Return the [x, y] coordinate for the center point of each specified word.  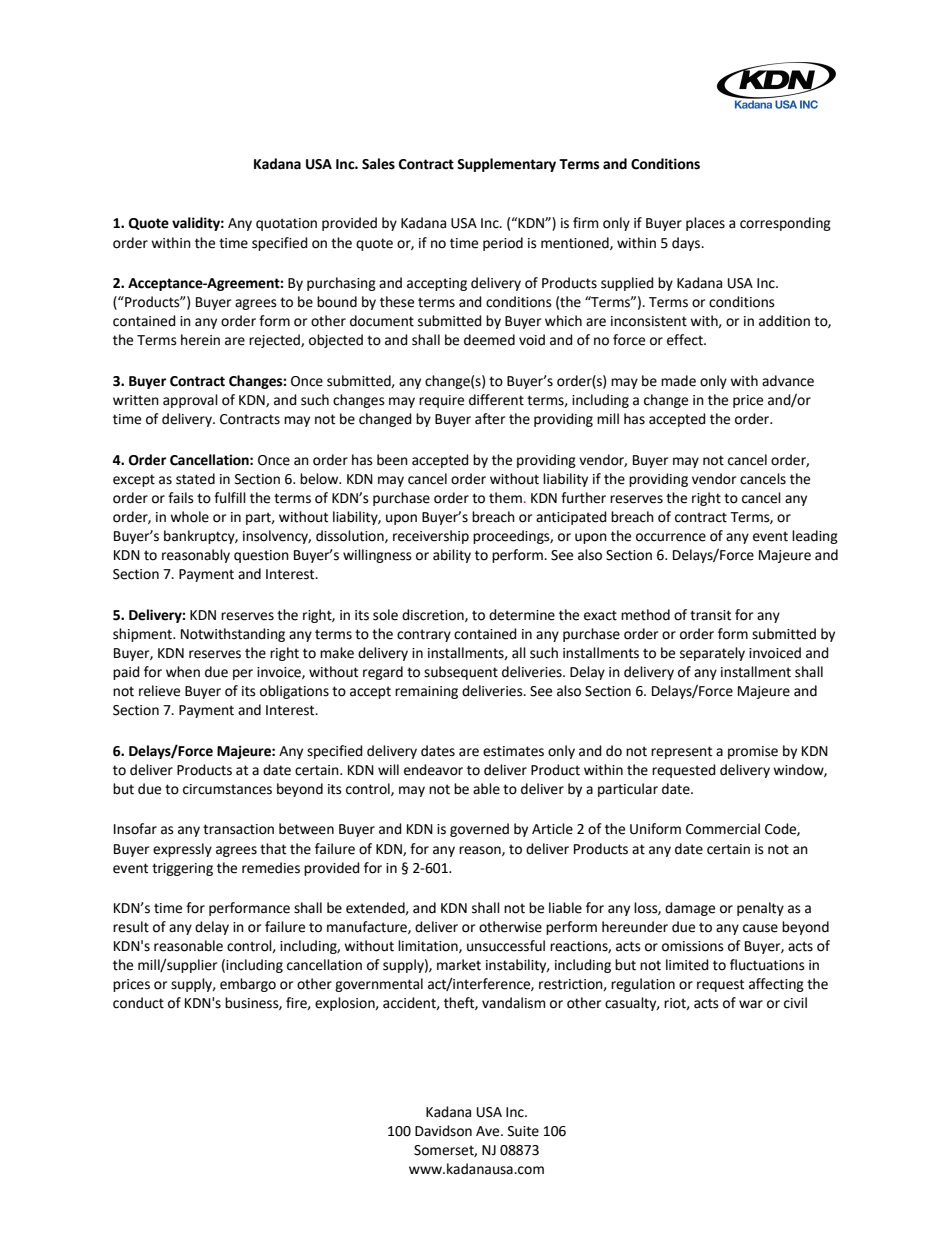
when [183, 672]
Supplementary [506, 165]
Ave [489, 1131]
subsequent [461, 673]
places [705, 224]
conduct [138, 1003]
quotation [286, 224]
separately [712, 654]
